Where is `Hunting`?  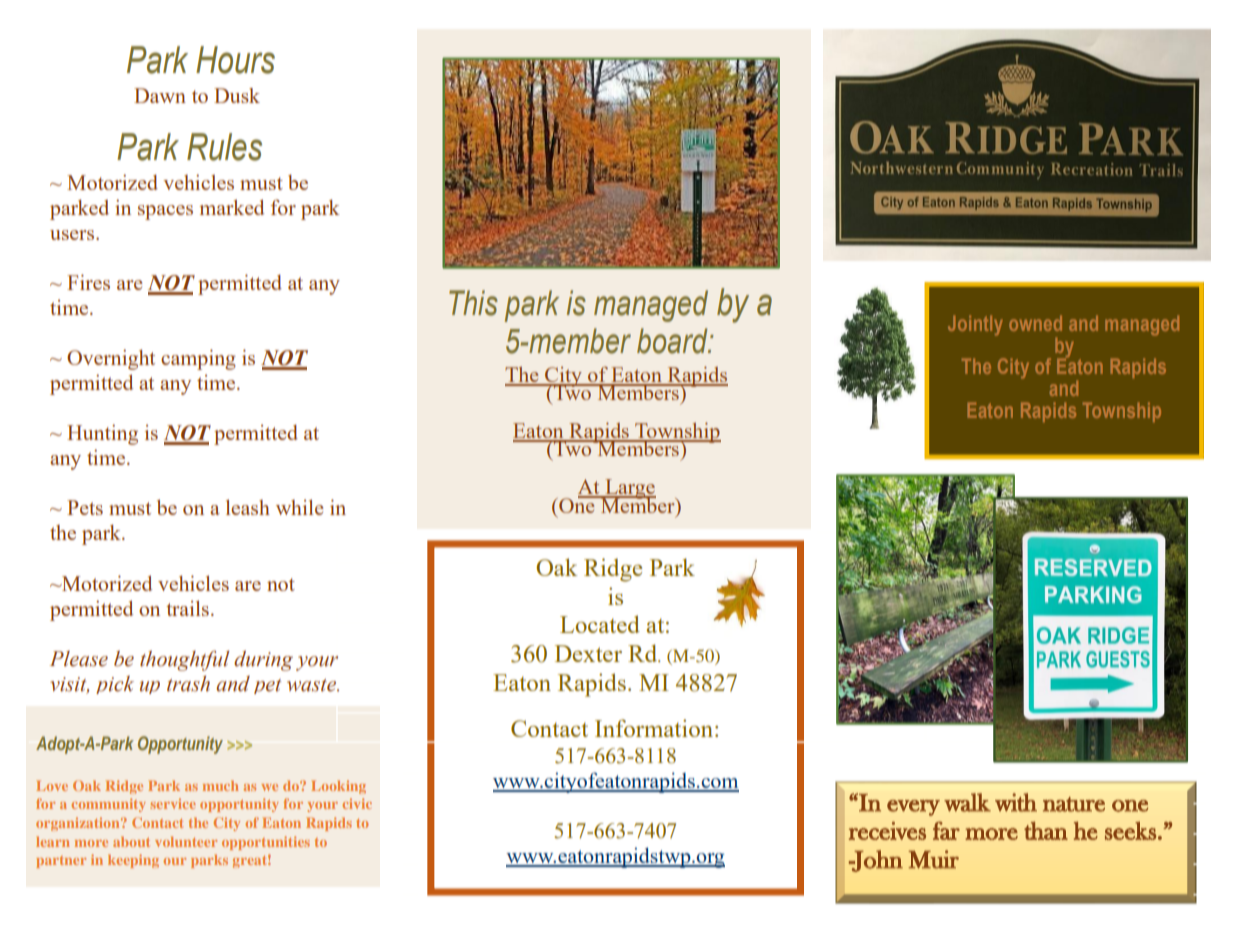
Hunting is located at coordinates (102, 434).
